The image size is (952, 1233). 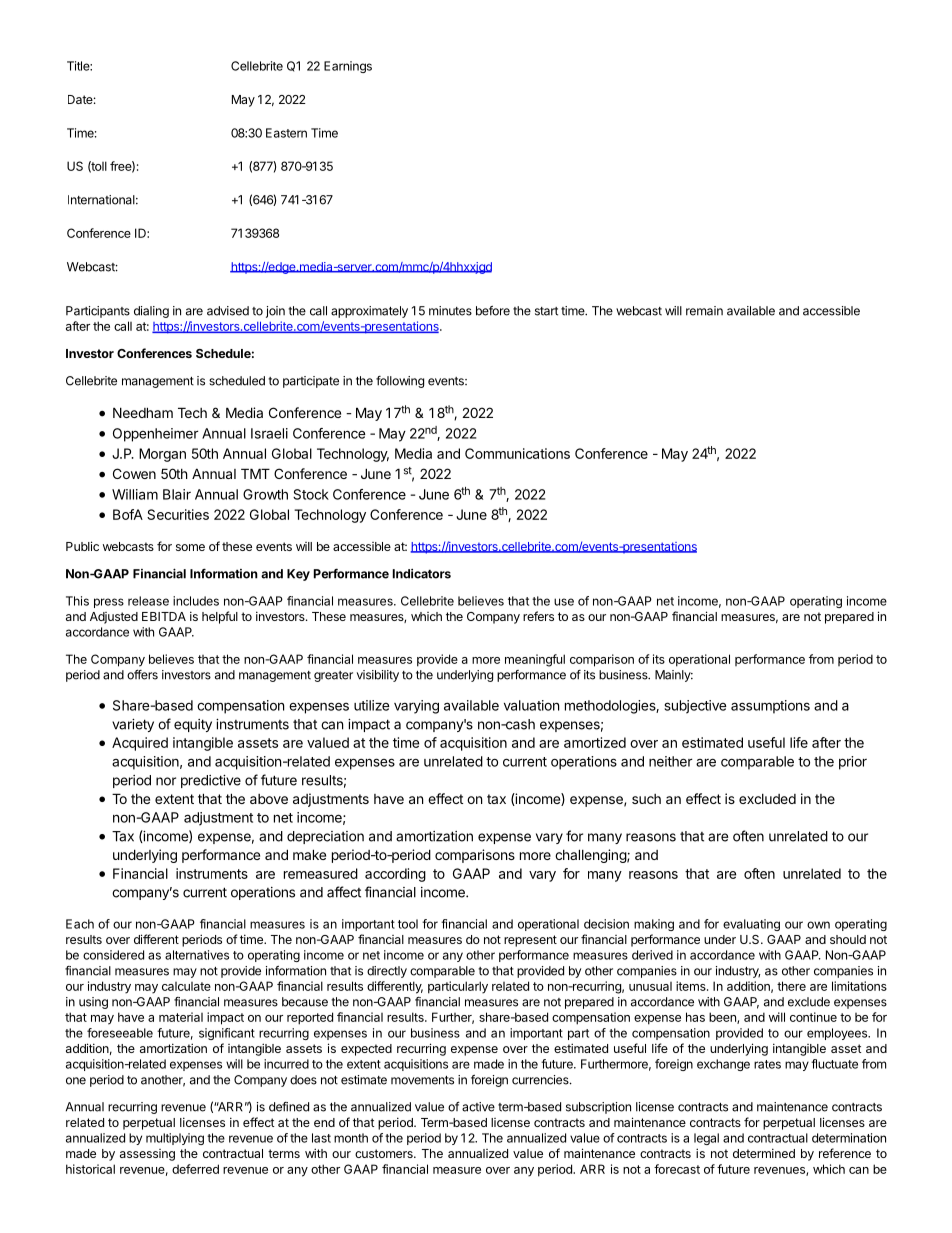 What do you see at coordinates (704, 311) in the document?
I see `remain` at bounding box center [704, 311].
